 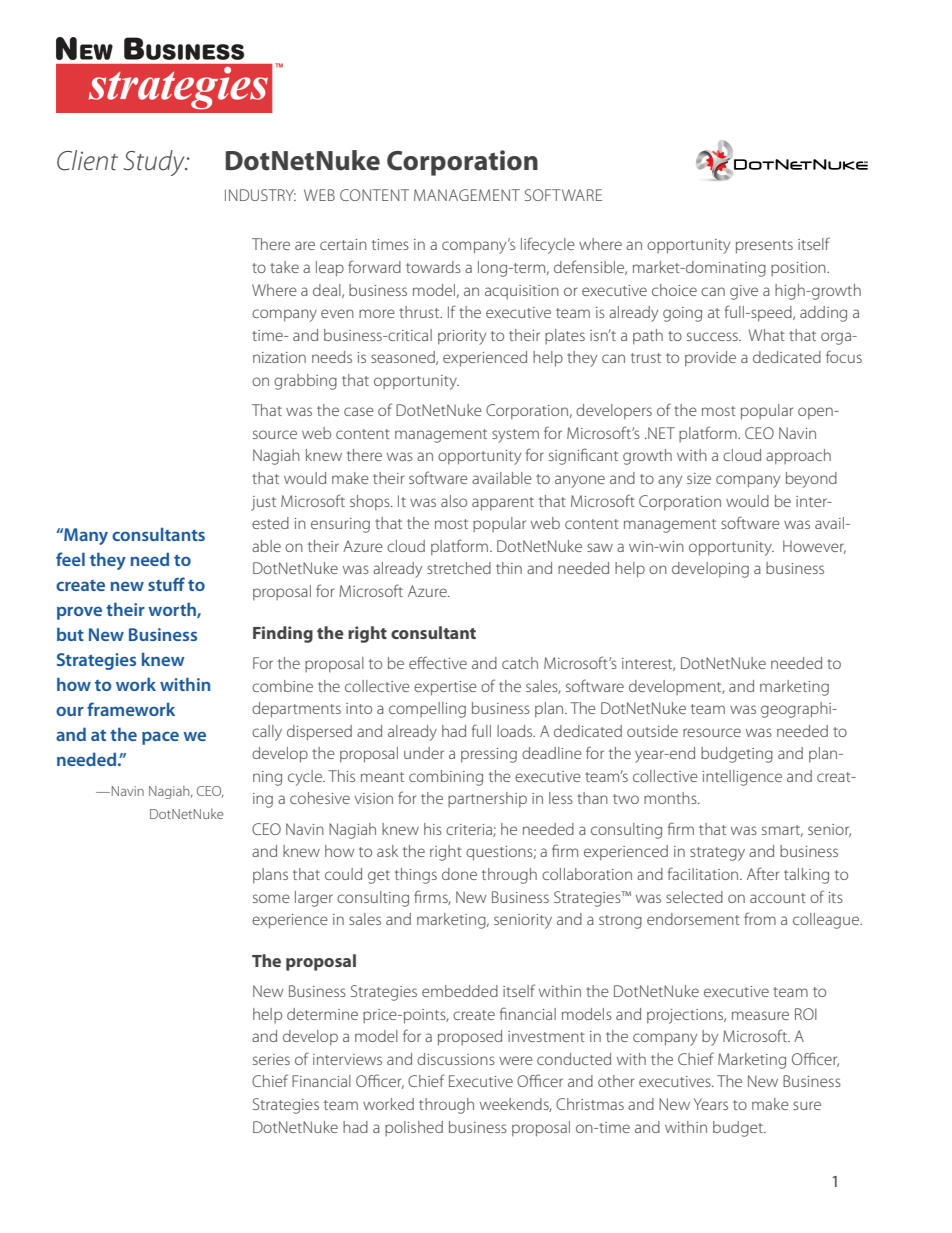 What do you see at coordinates (414, 1128) in the screenshot?
I see `polished` at bounding box center [414, 1128].
